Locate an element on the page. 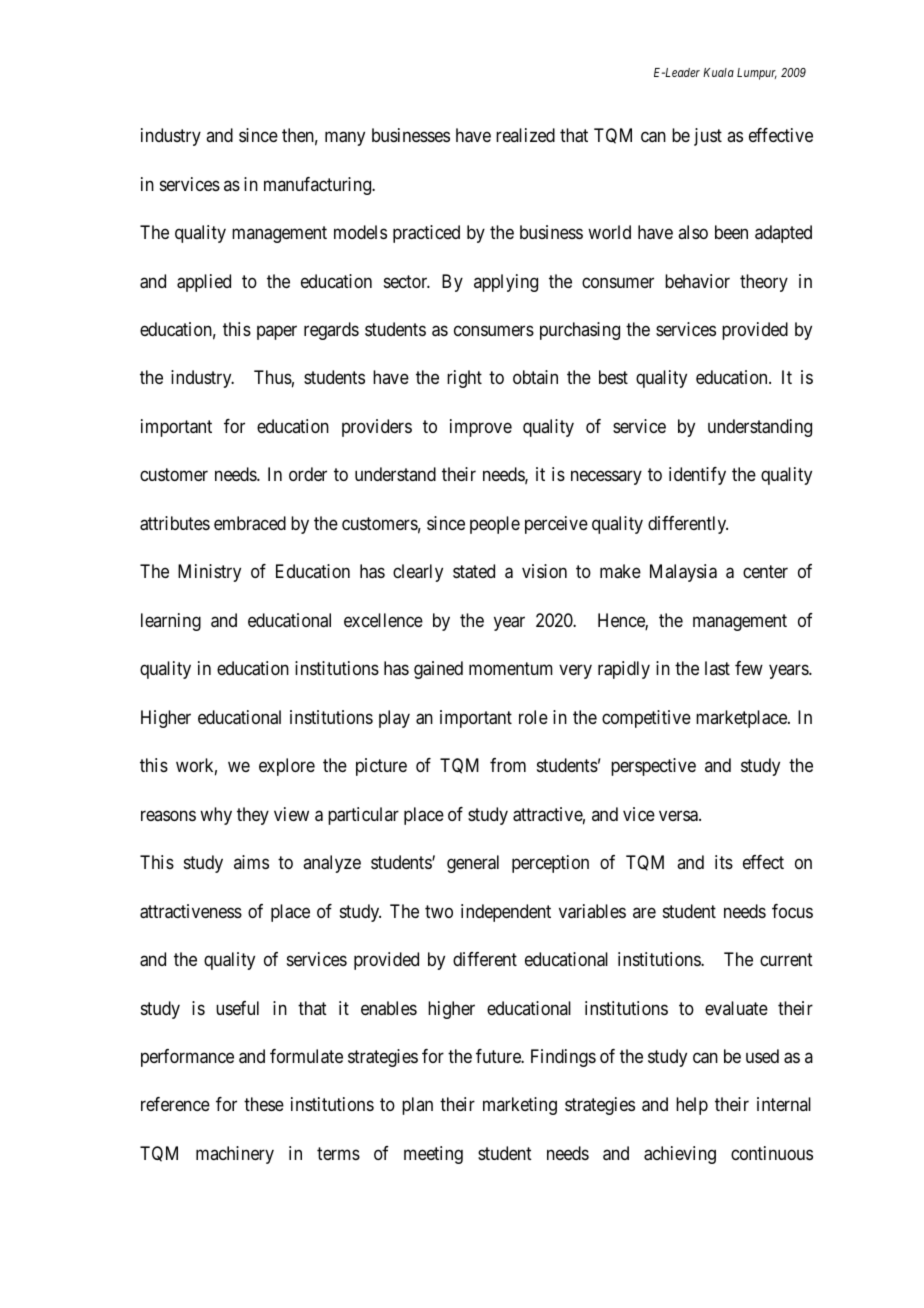 The image size is (924, 1308). realized is located at coordinates (525, 135).
